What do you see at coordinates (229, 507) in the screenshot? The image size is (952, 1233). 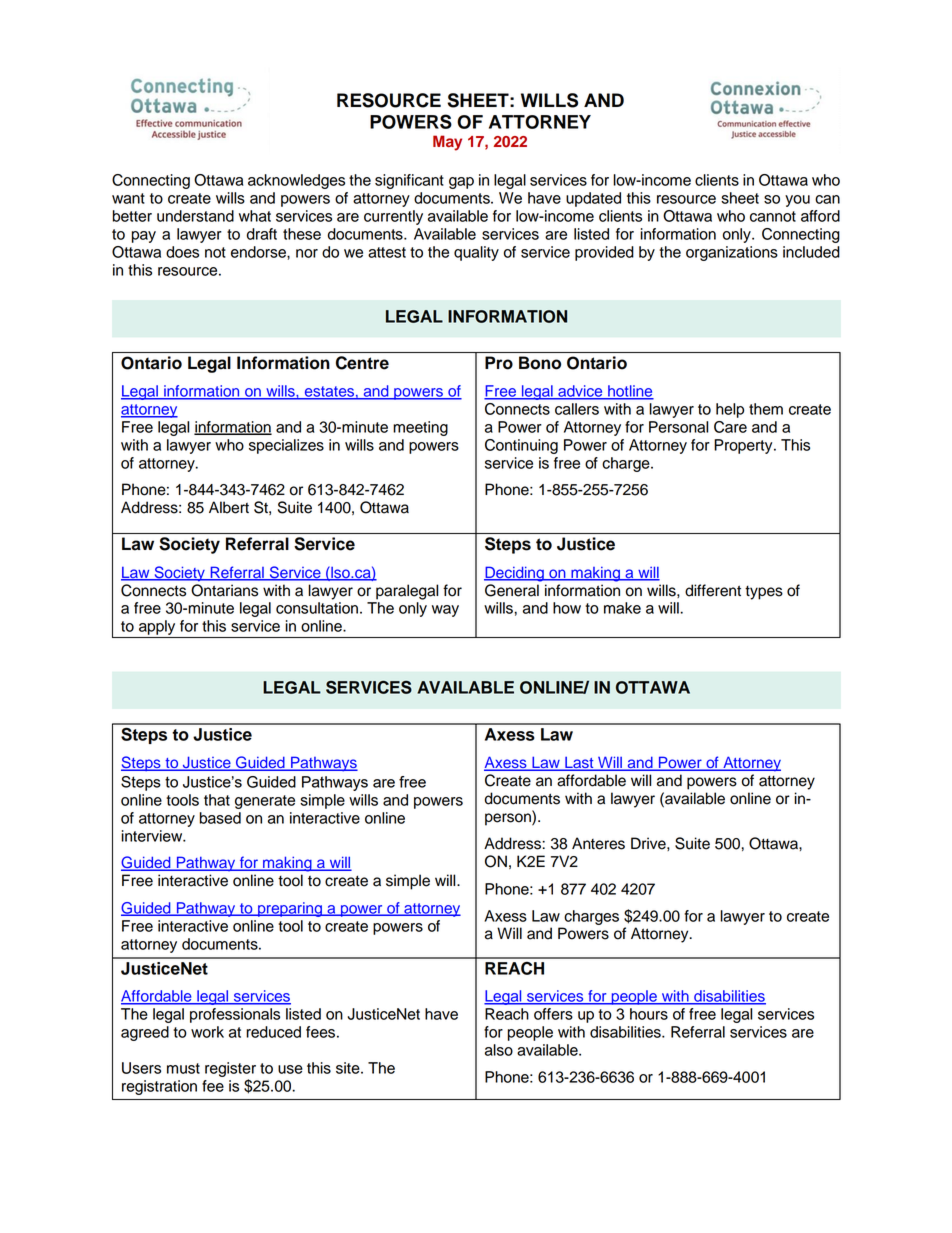 I see `Albert` at bounding box center [229, 507].
